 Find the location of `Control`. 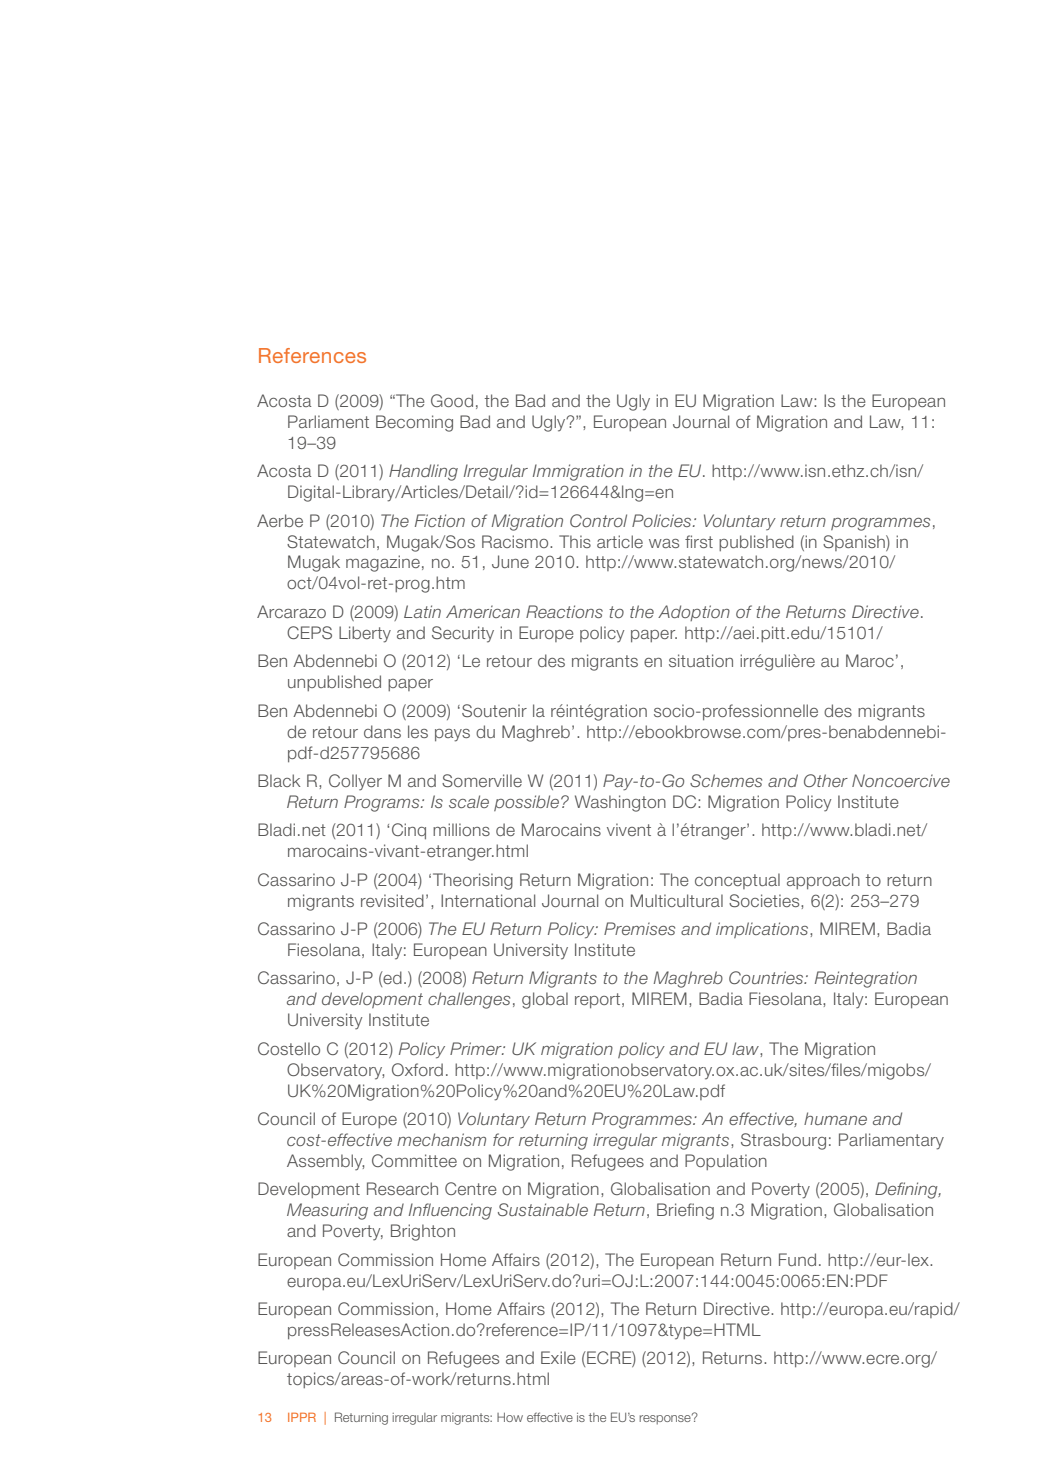

Control is located at coordinates (598, 520).
